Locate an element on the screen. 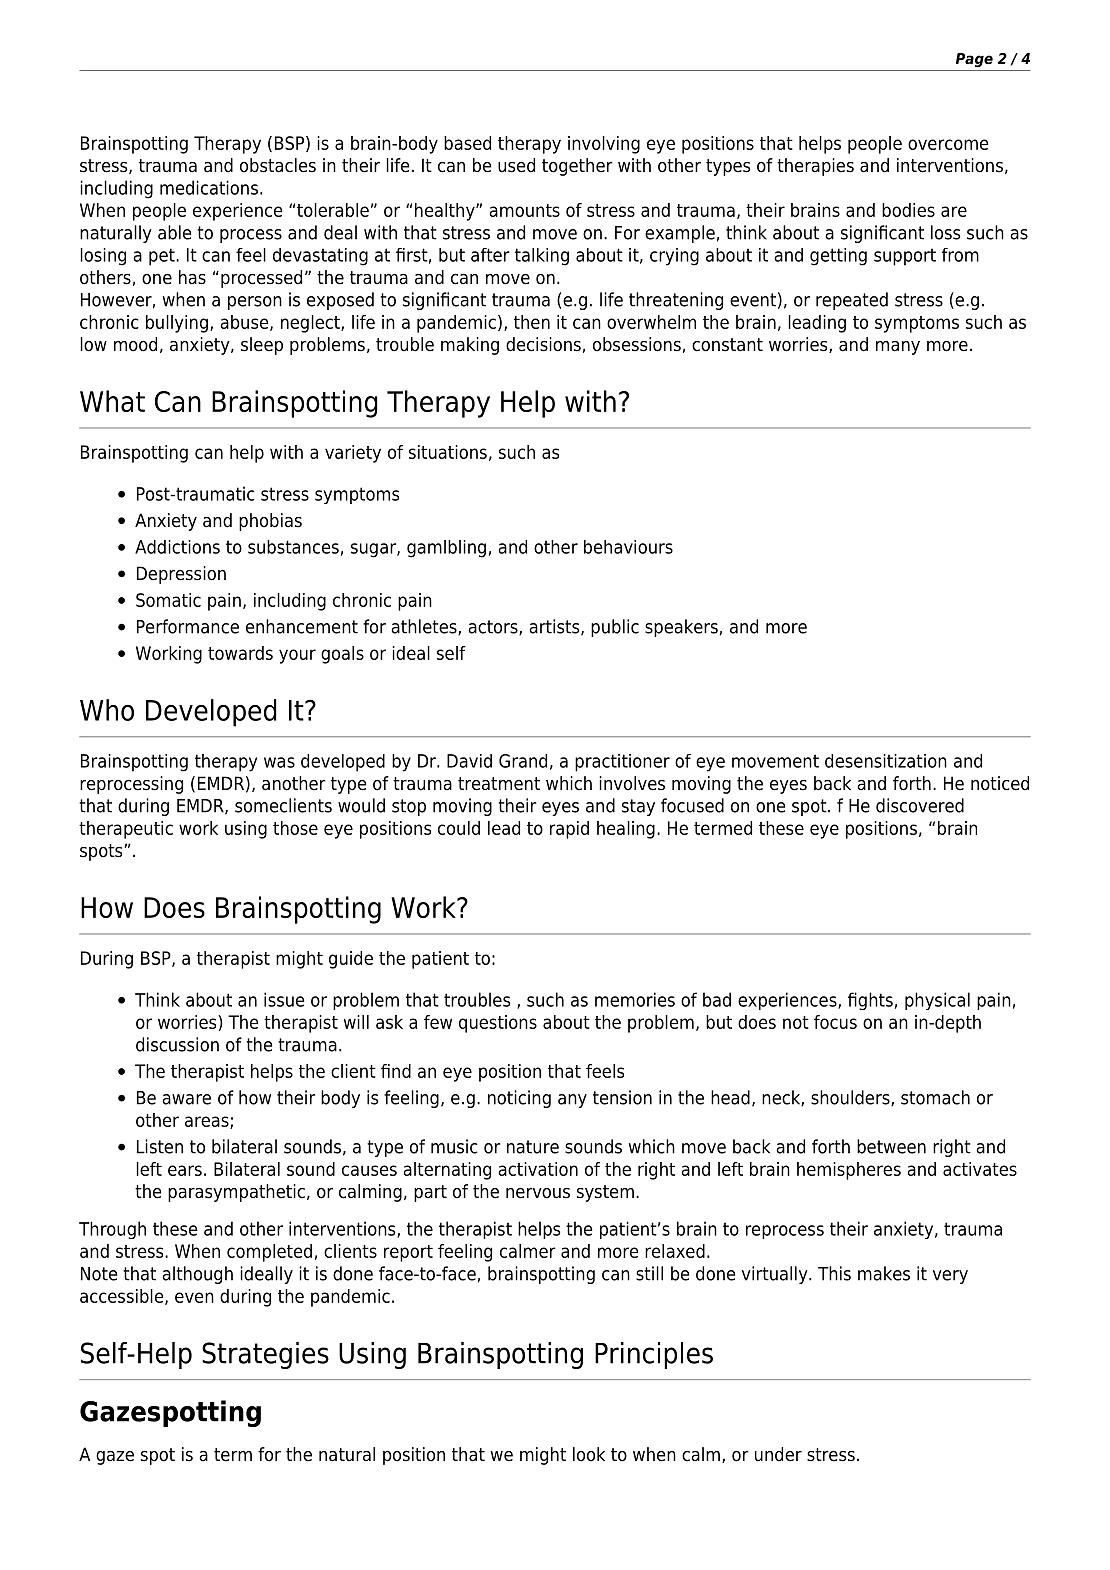  actors is located at coordinates (494, 627).
